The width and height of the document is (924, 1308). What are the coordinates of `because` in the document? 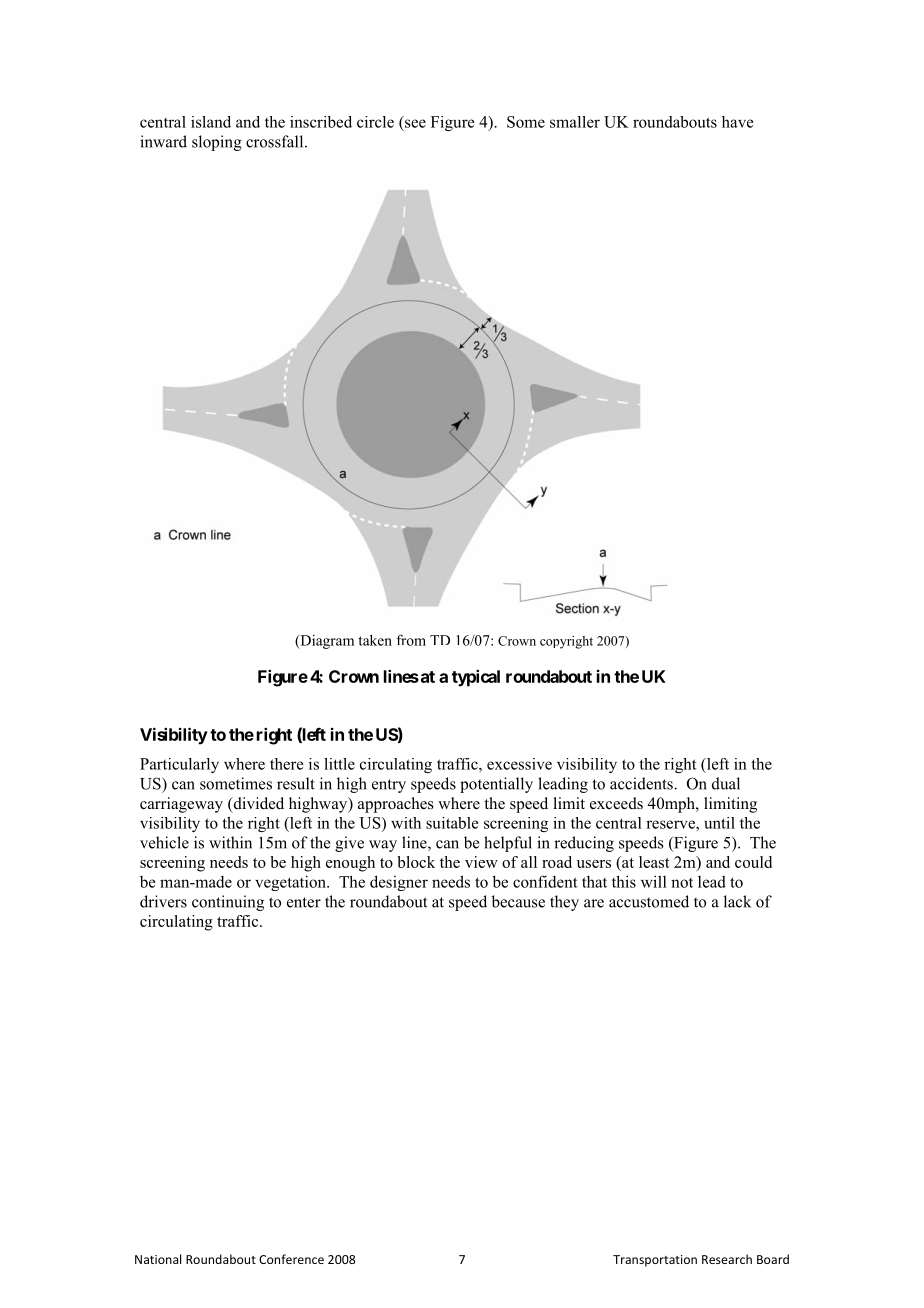 It's located at (518, 901).
